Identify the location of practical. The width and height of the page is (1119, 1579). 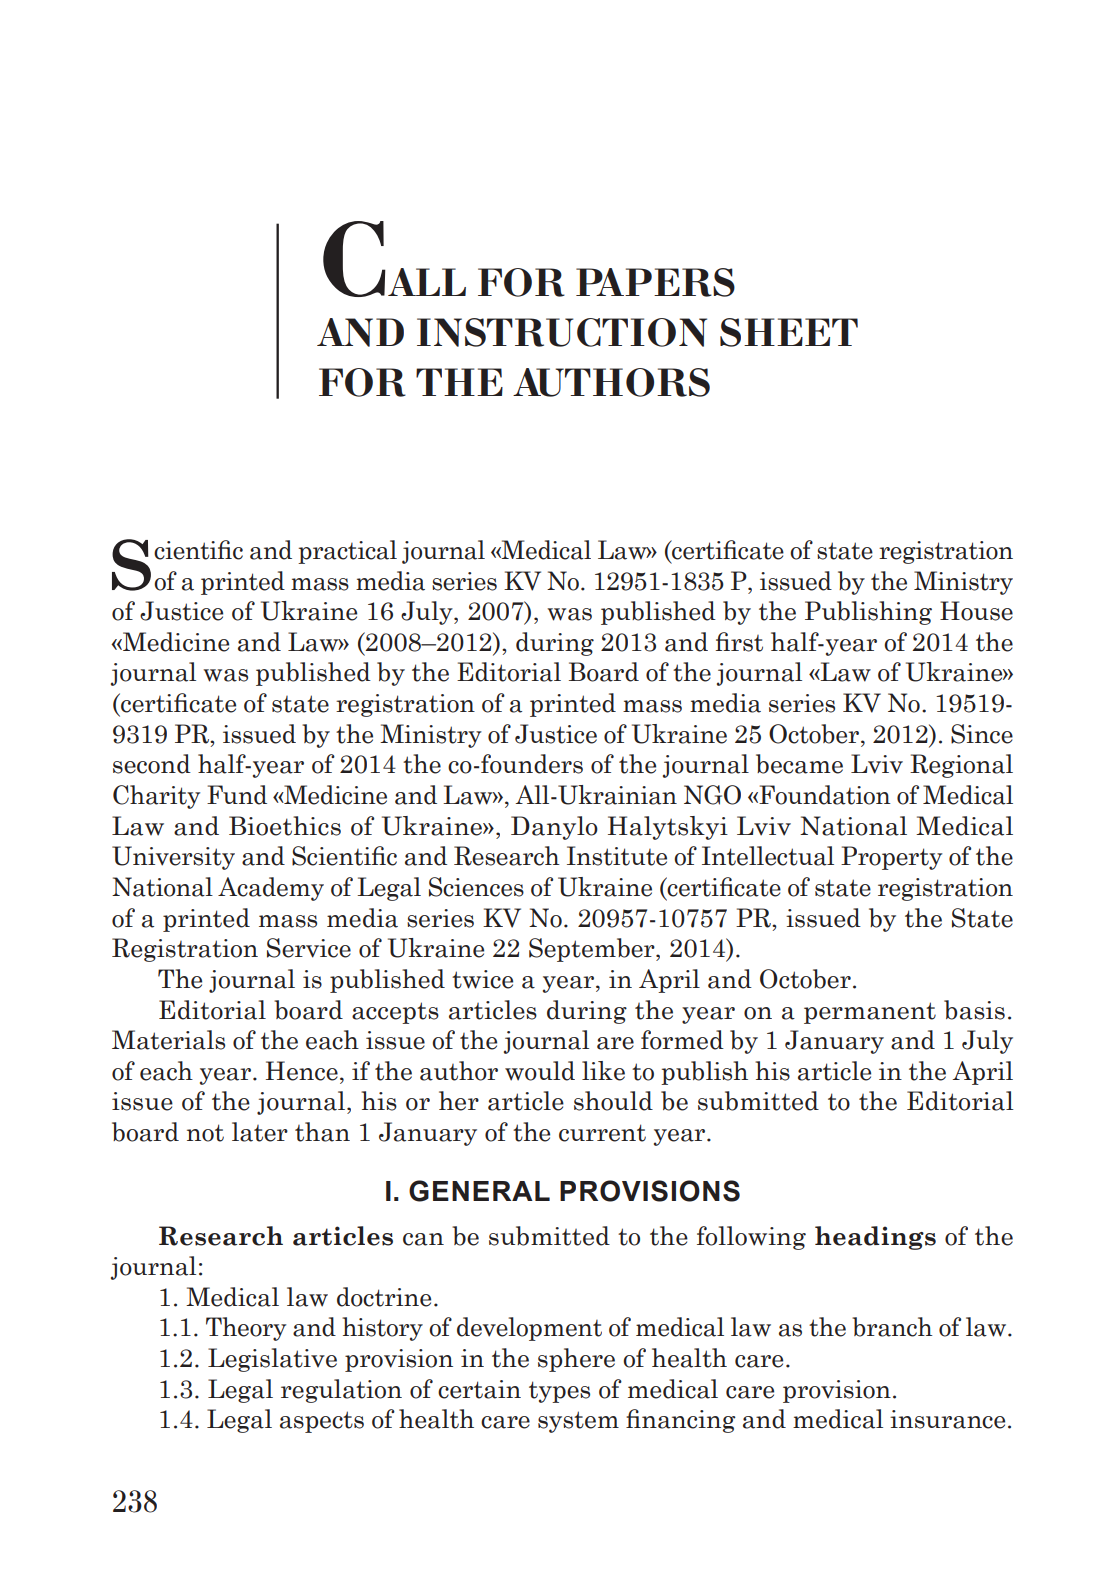
(347, 552).
